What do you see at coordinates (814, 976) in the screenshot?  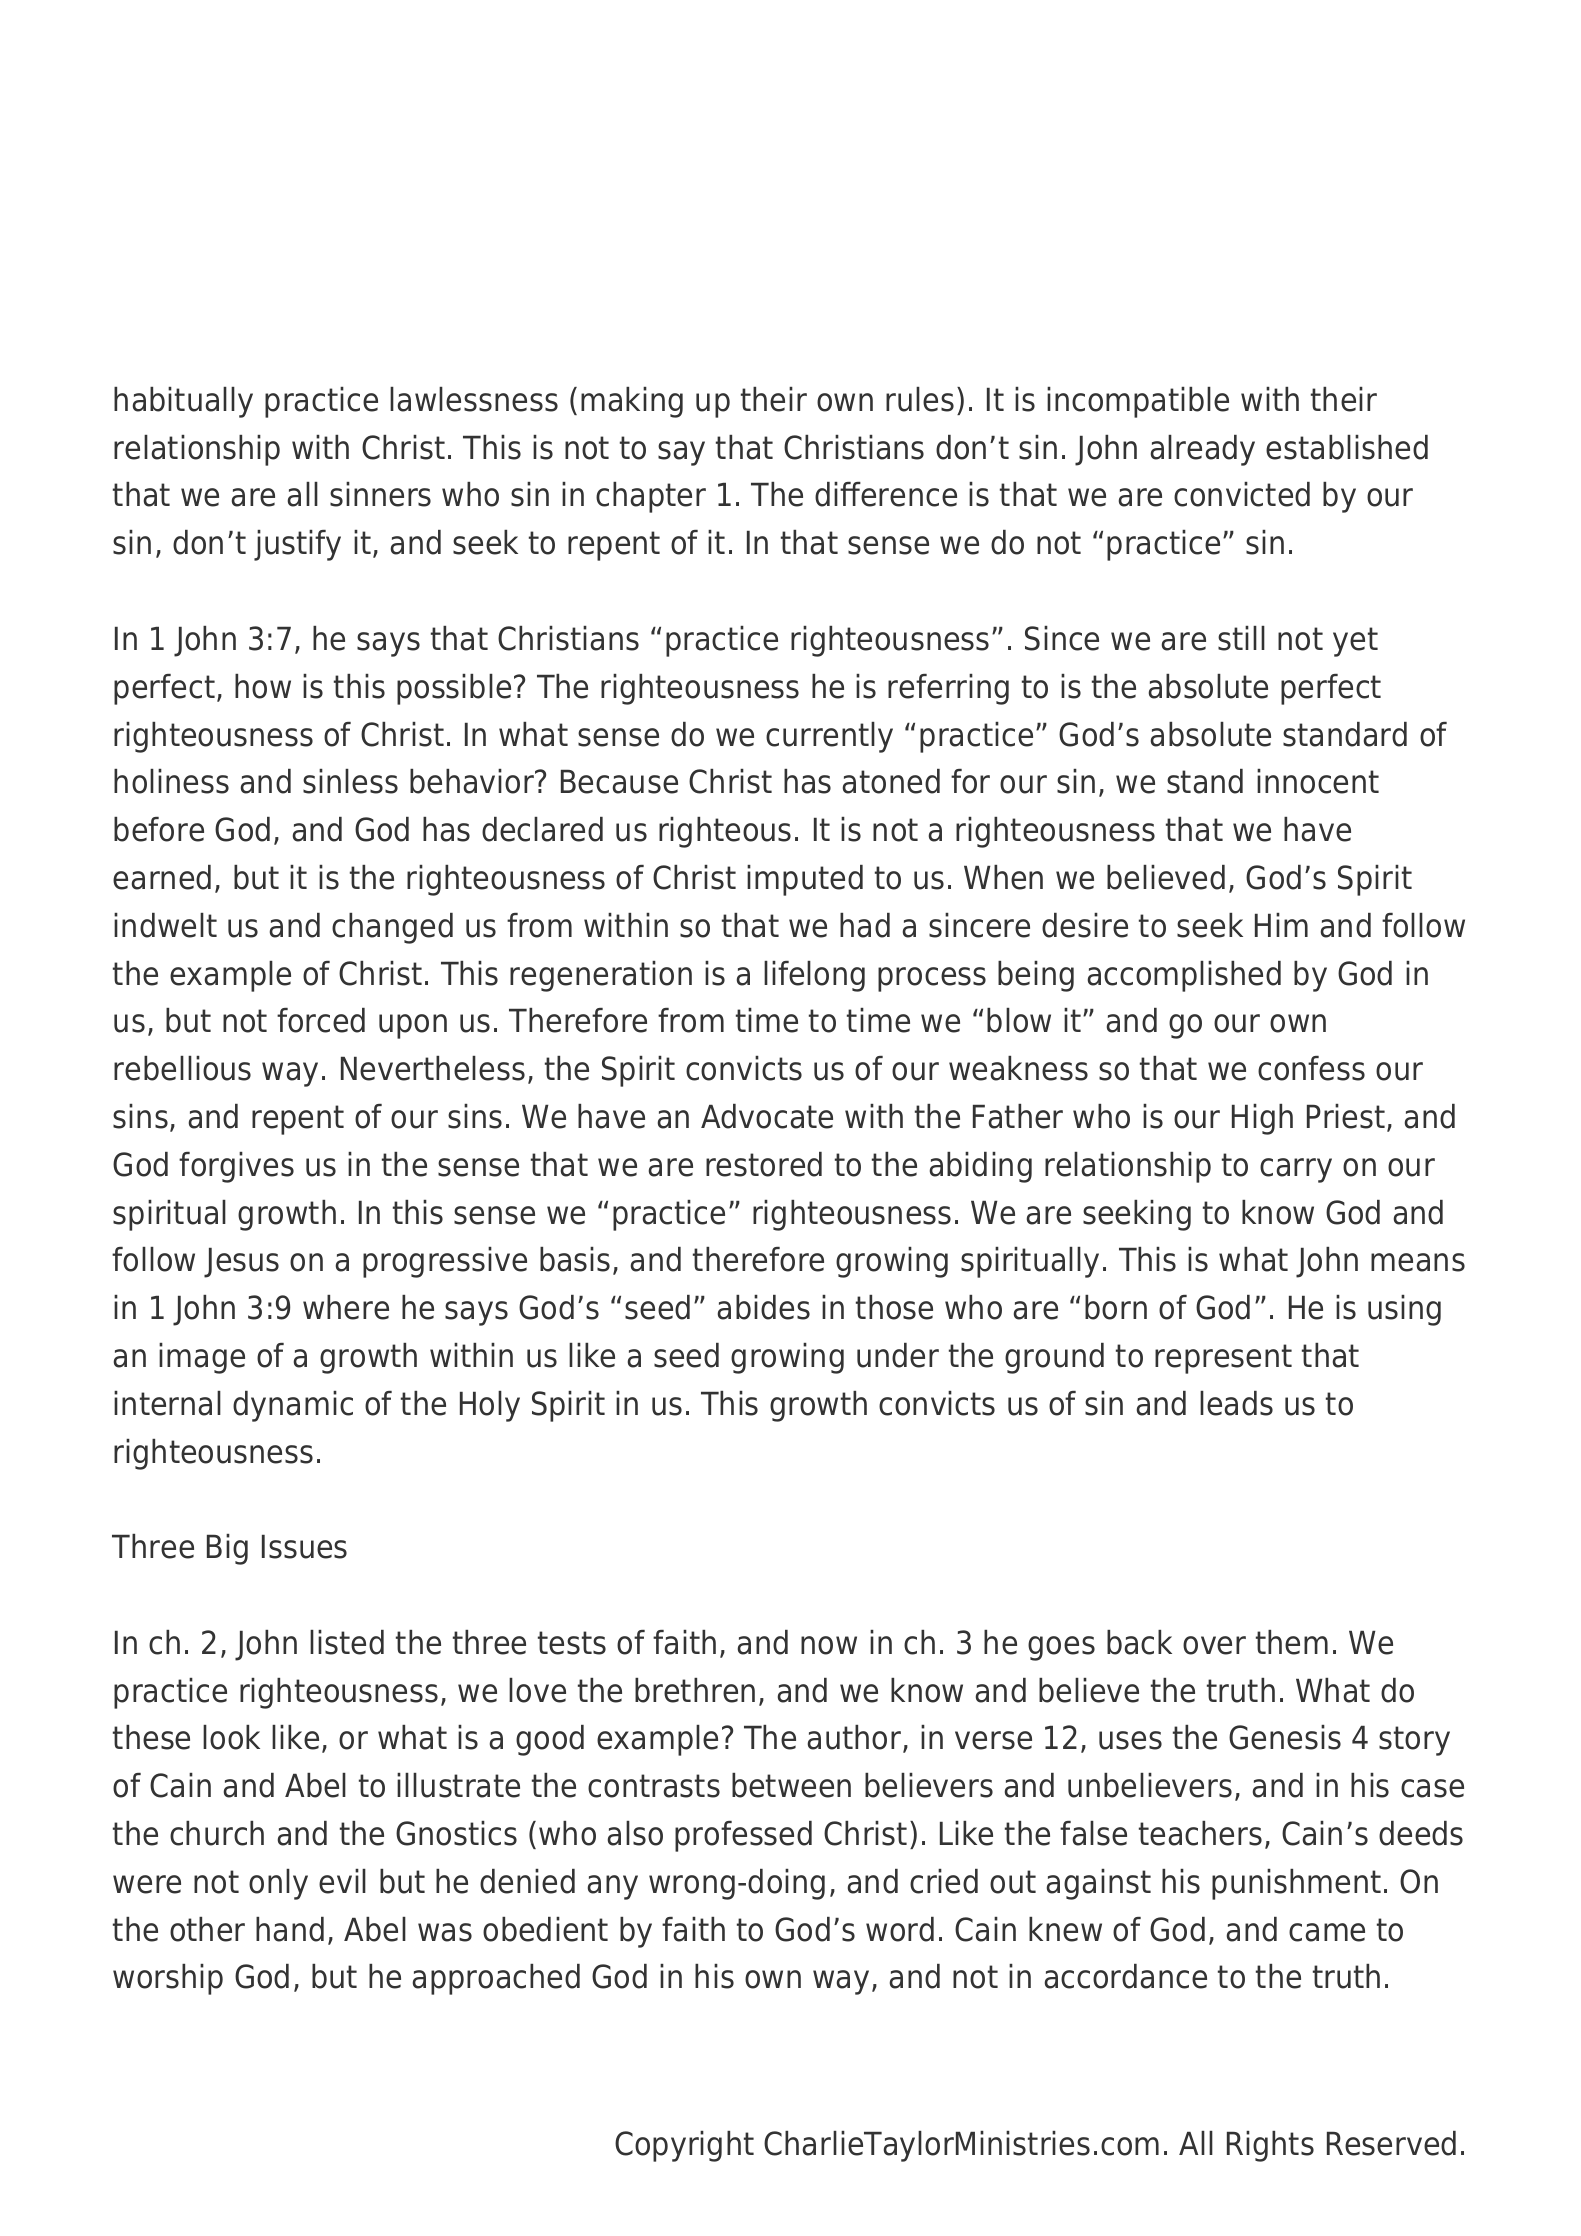 I see `lifelong` at bounding box center [814, 976].
